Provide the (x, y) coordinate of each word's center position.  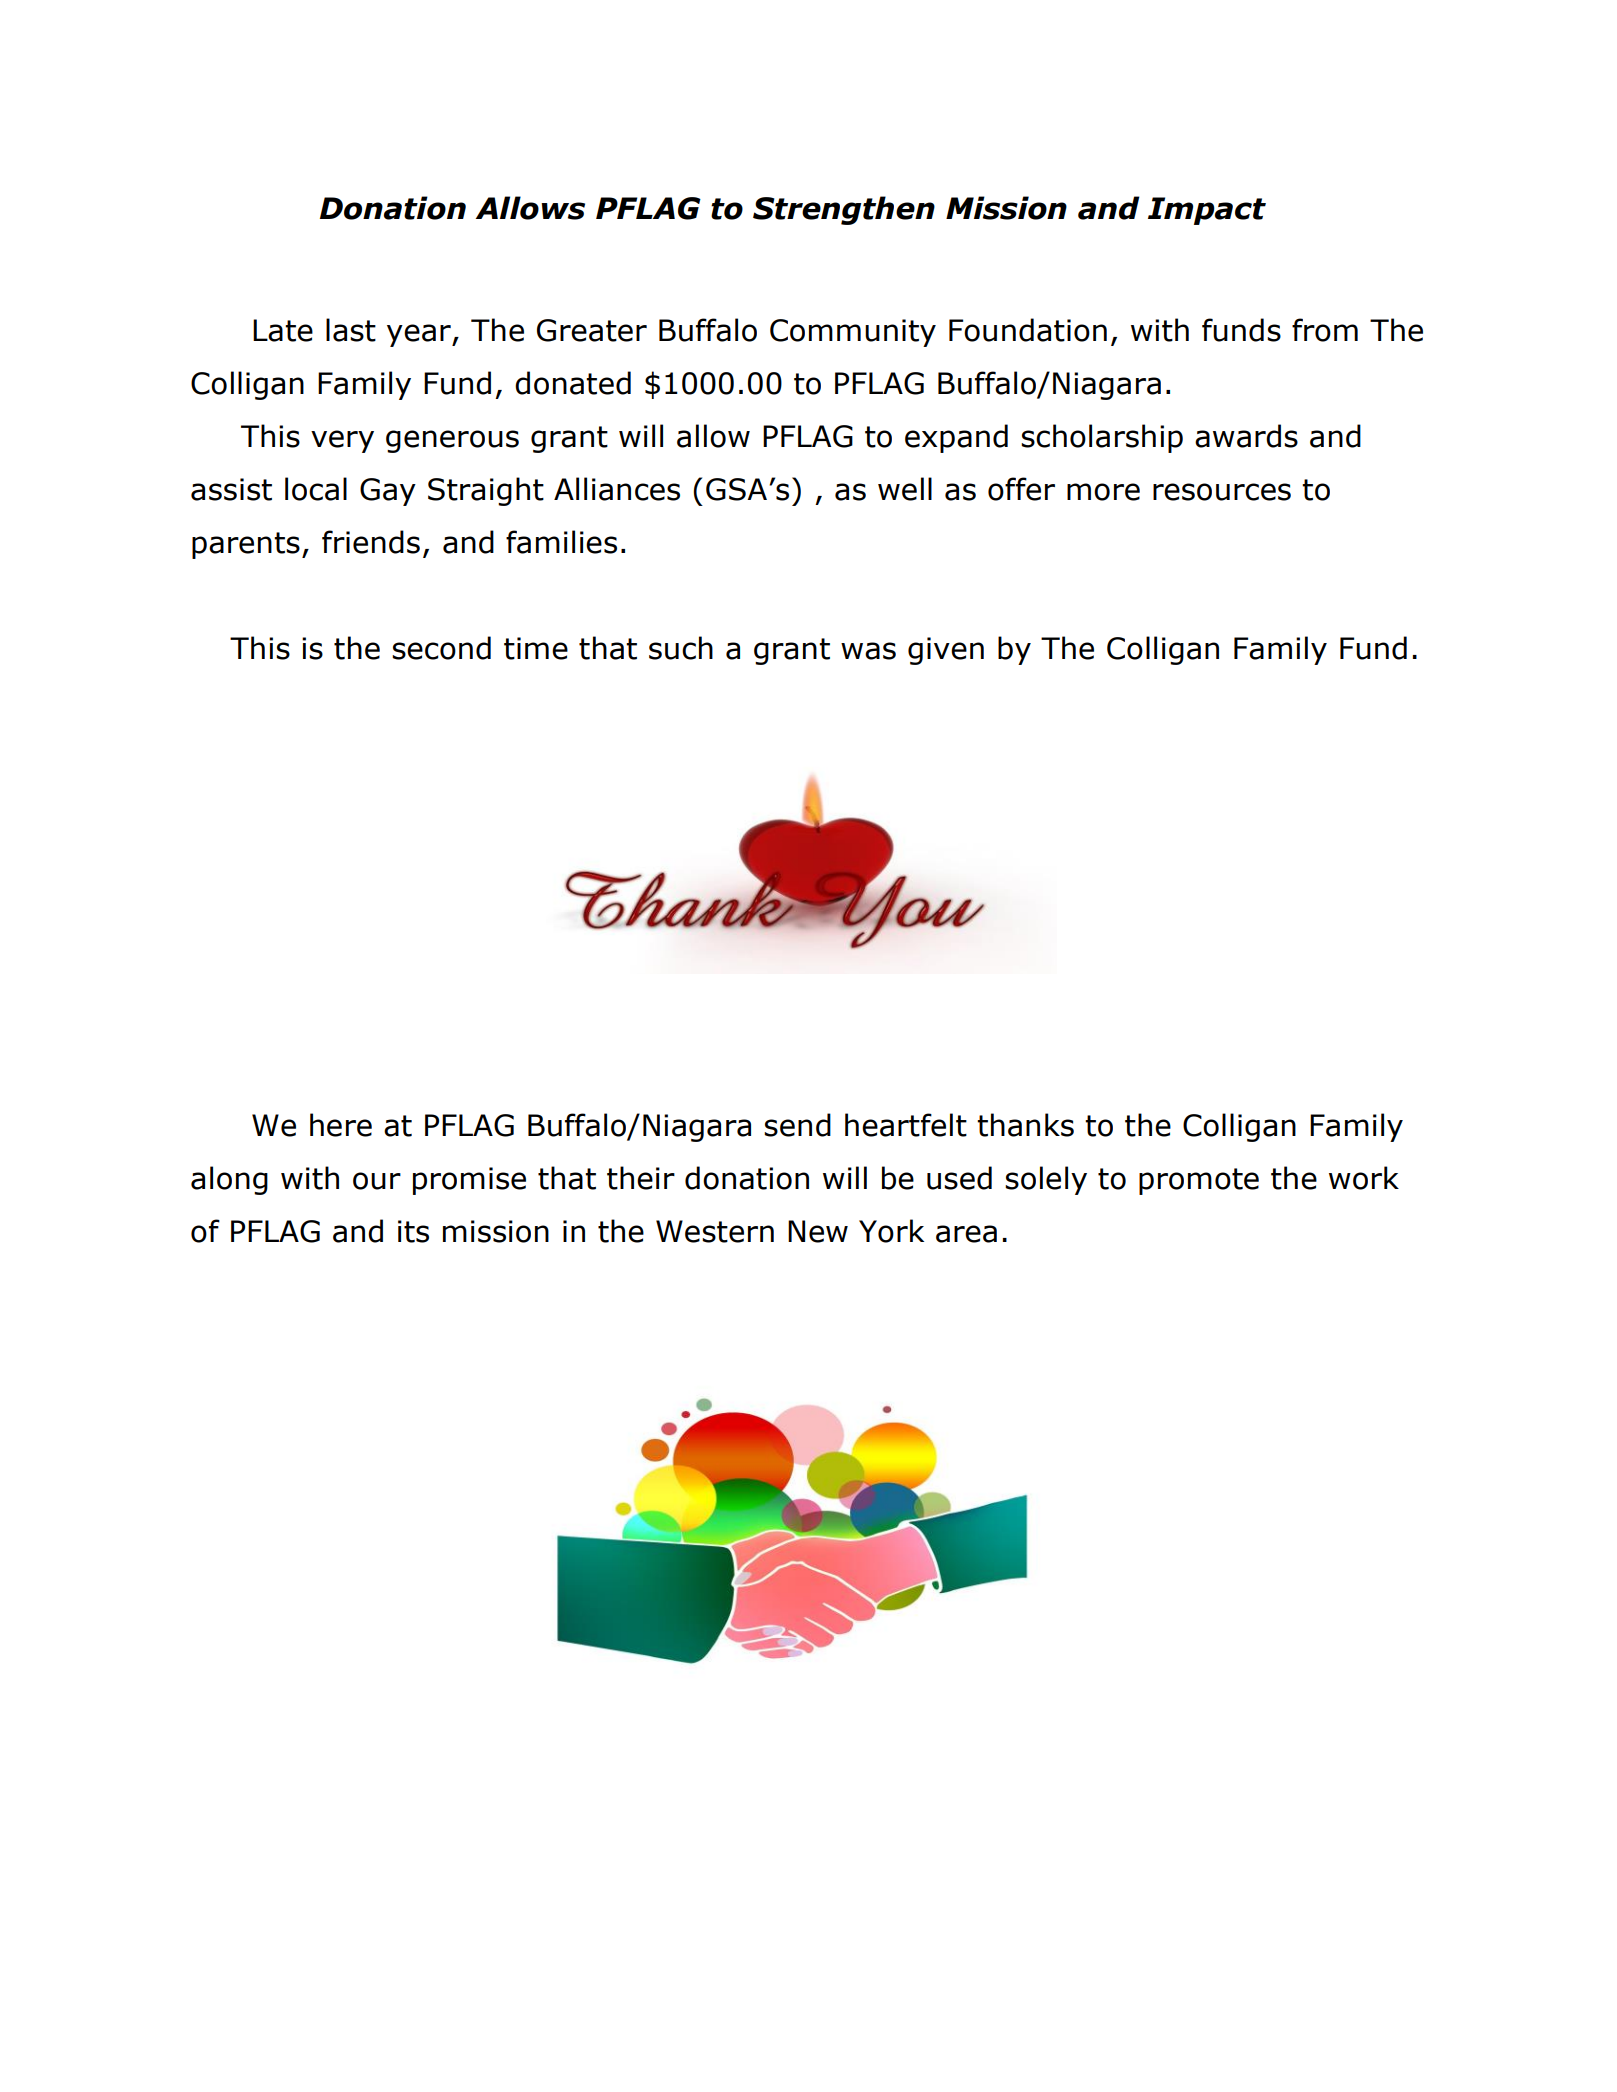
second (441, 648)
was (868, 651)
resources (1222, 492)
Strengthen (844, 210)
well (905, 489)
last (351, 330)
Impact (1207, 211)
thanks (1025, 1125)
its (413, 1231)
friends (371, 542)
